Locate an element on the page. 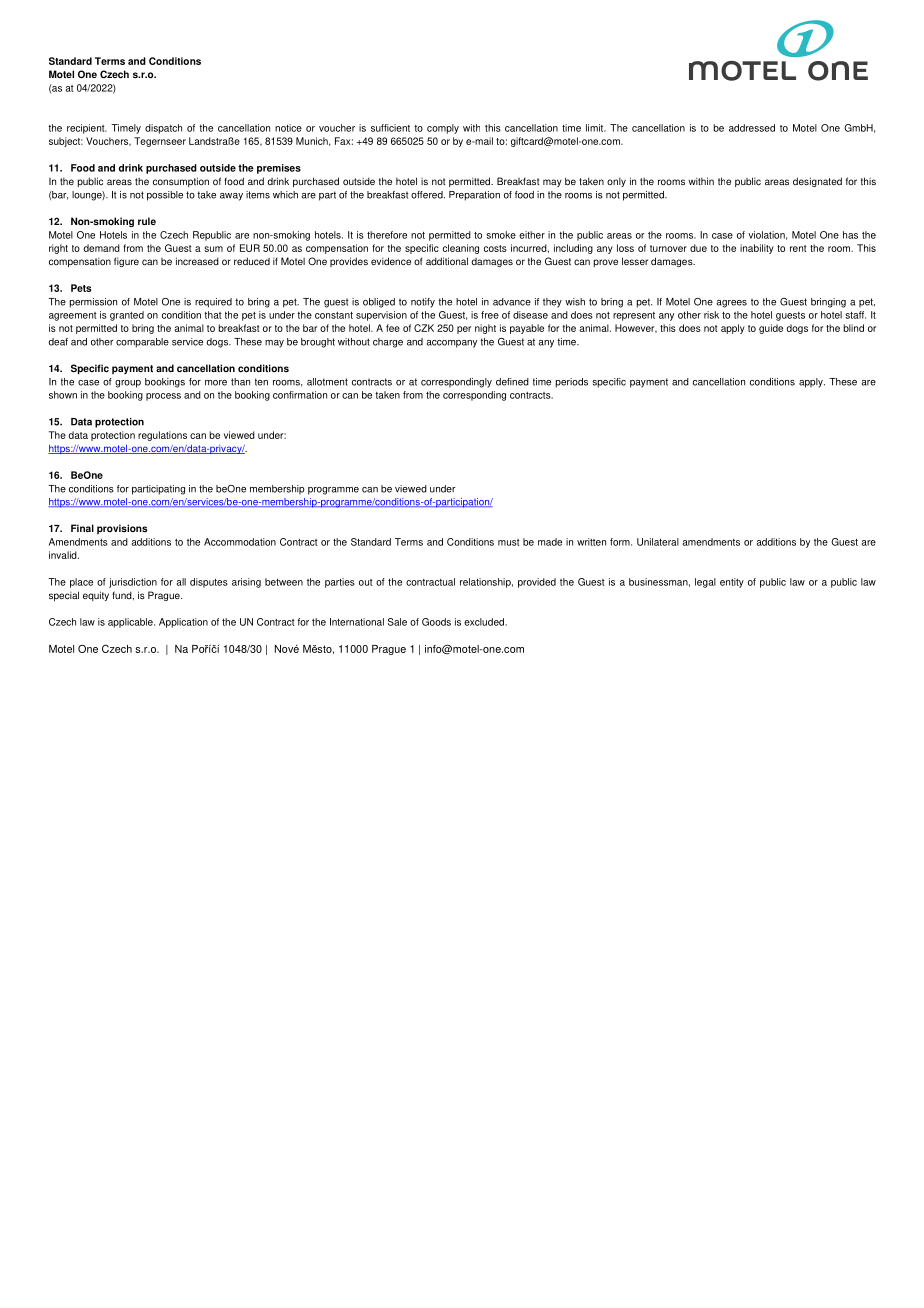  dispatch is located at coordinates (163, 129).
